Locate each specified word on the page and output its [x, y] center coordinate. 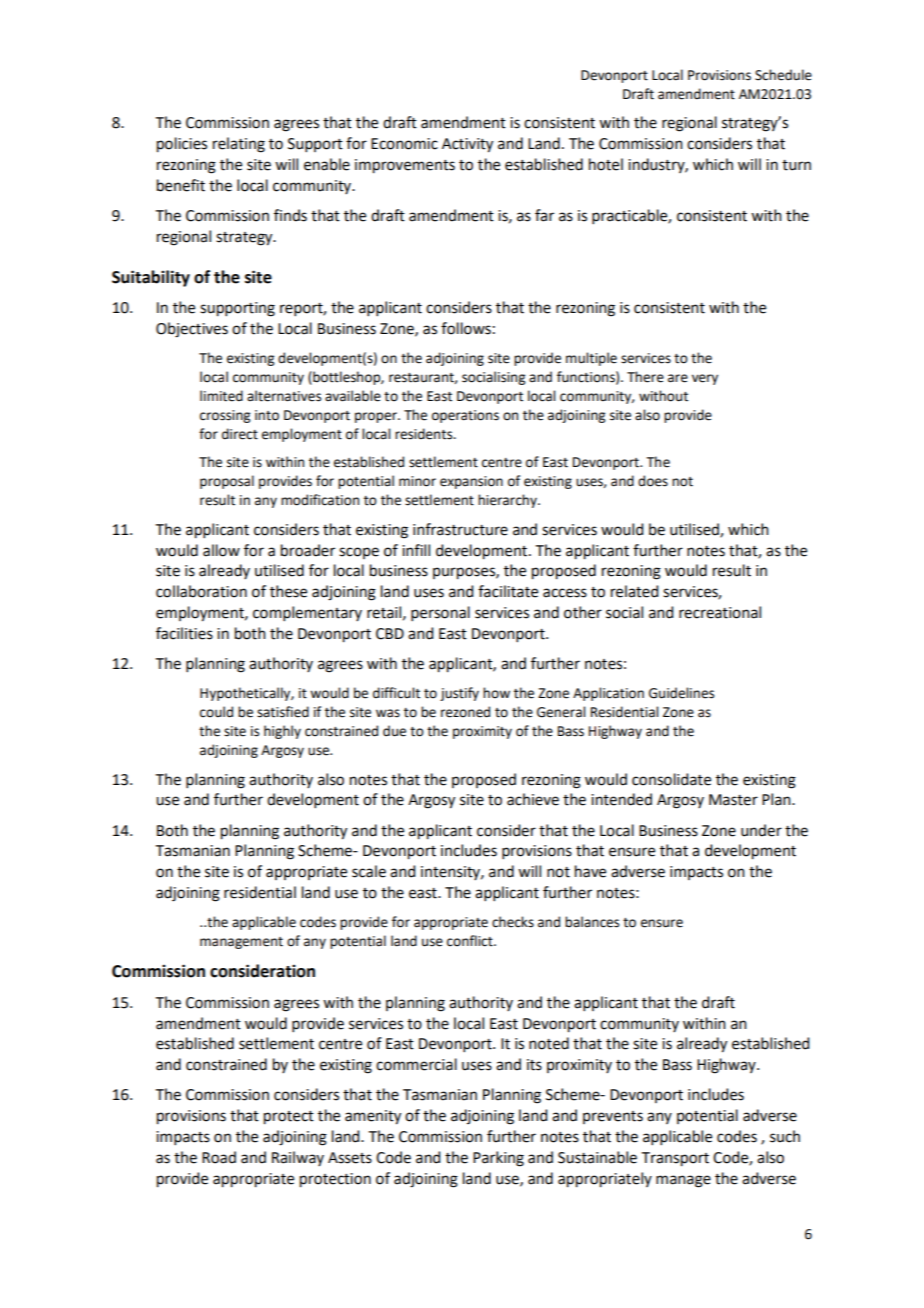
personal [440, 613]
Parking [498, 1159]
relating [239, 145]
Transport [675, 1159]
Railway [298, 1158]
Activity [467, 145]
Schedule [783, 75]
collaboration [201, 591]
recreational [720, 612]
